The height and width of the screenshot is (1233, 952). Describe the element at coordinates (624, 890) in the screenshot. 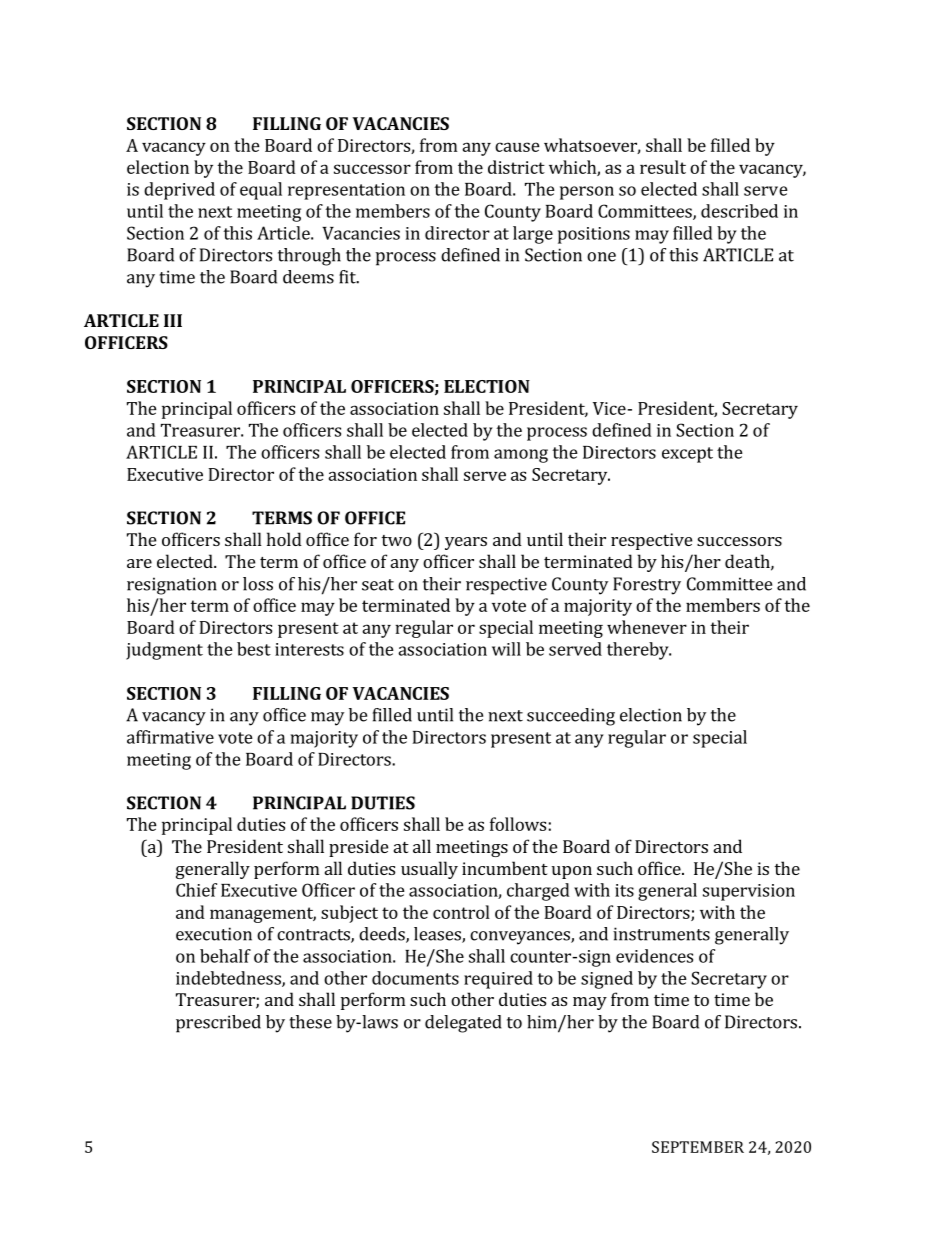

I see `its` at that location.
